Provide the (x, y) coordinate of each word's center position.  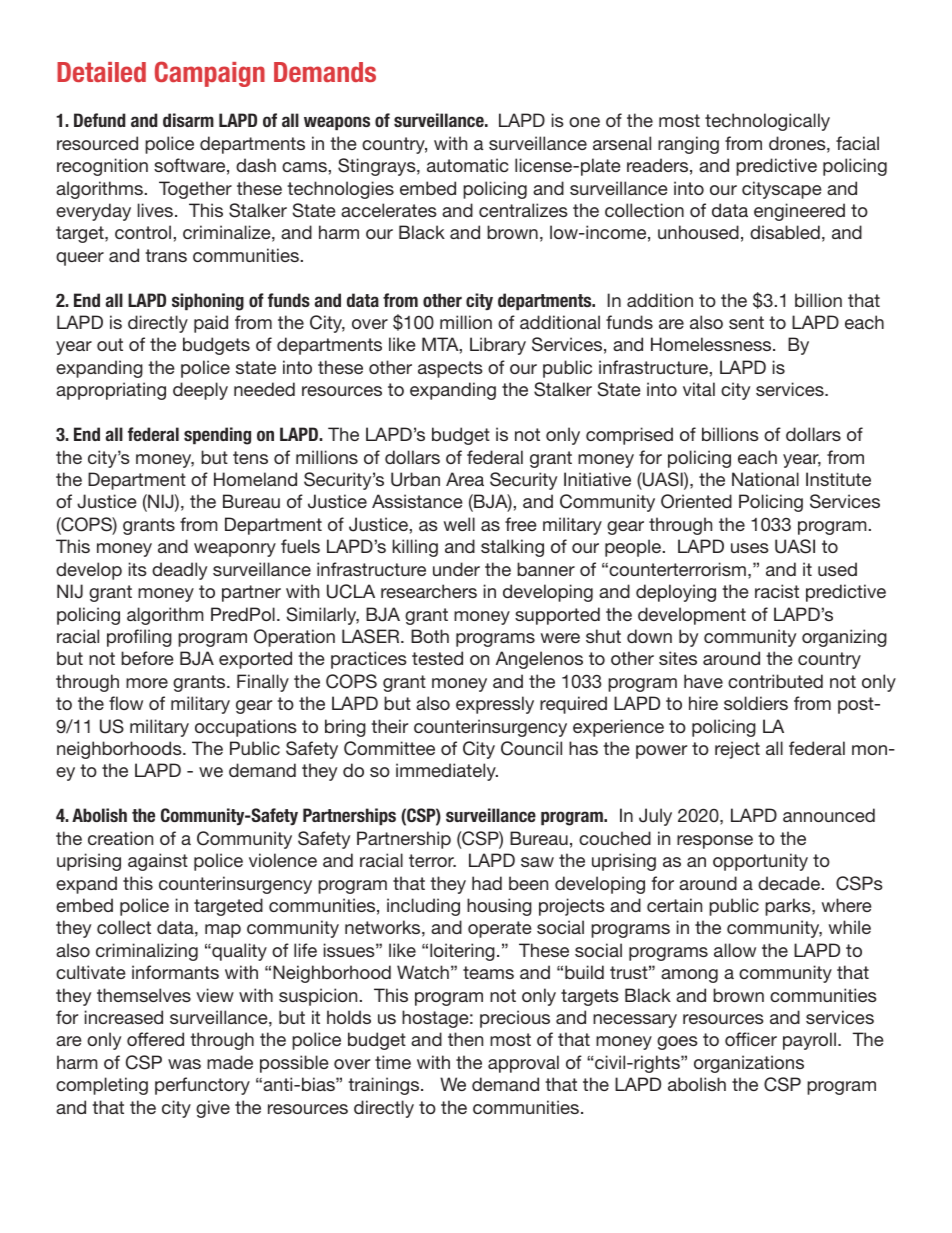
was (184, 1064)
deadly (179, 571)
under (456, 569)
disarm (188, 120)
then (465, 1039)
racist (777, 591)
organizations (749, 1064)
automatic (467, 165)
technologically (767, 122)
